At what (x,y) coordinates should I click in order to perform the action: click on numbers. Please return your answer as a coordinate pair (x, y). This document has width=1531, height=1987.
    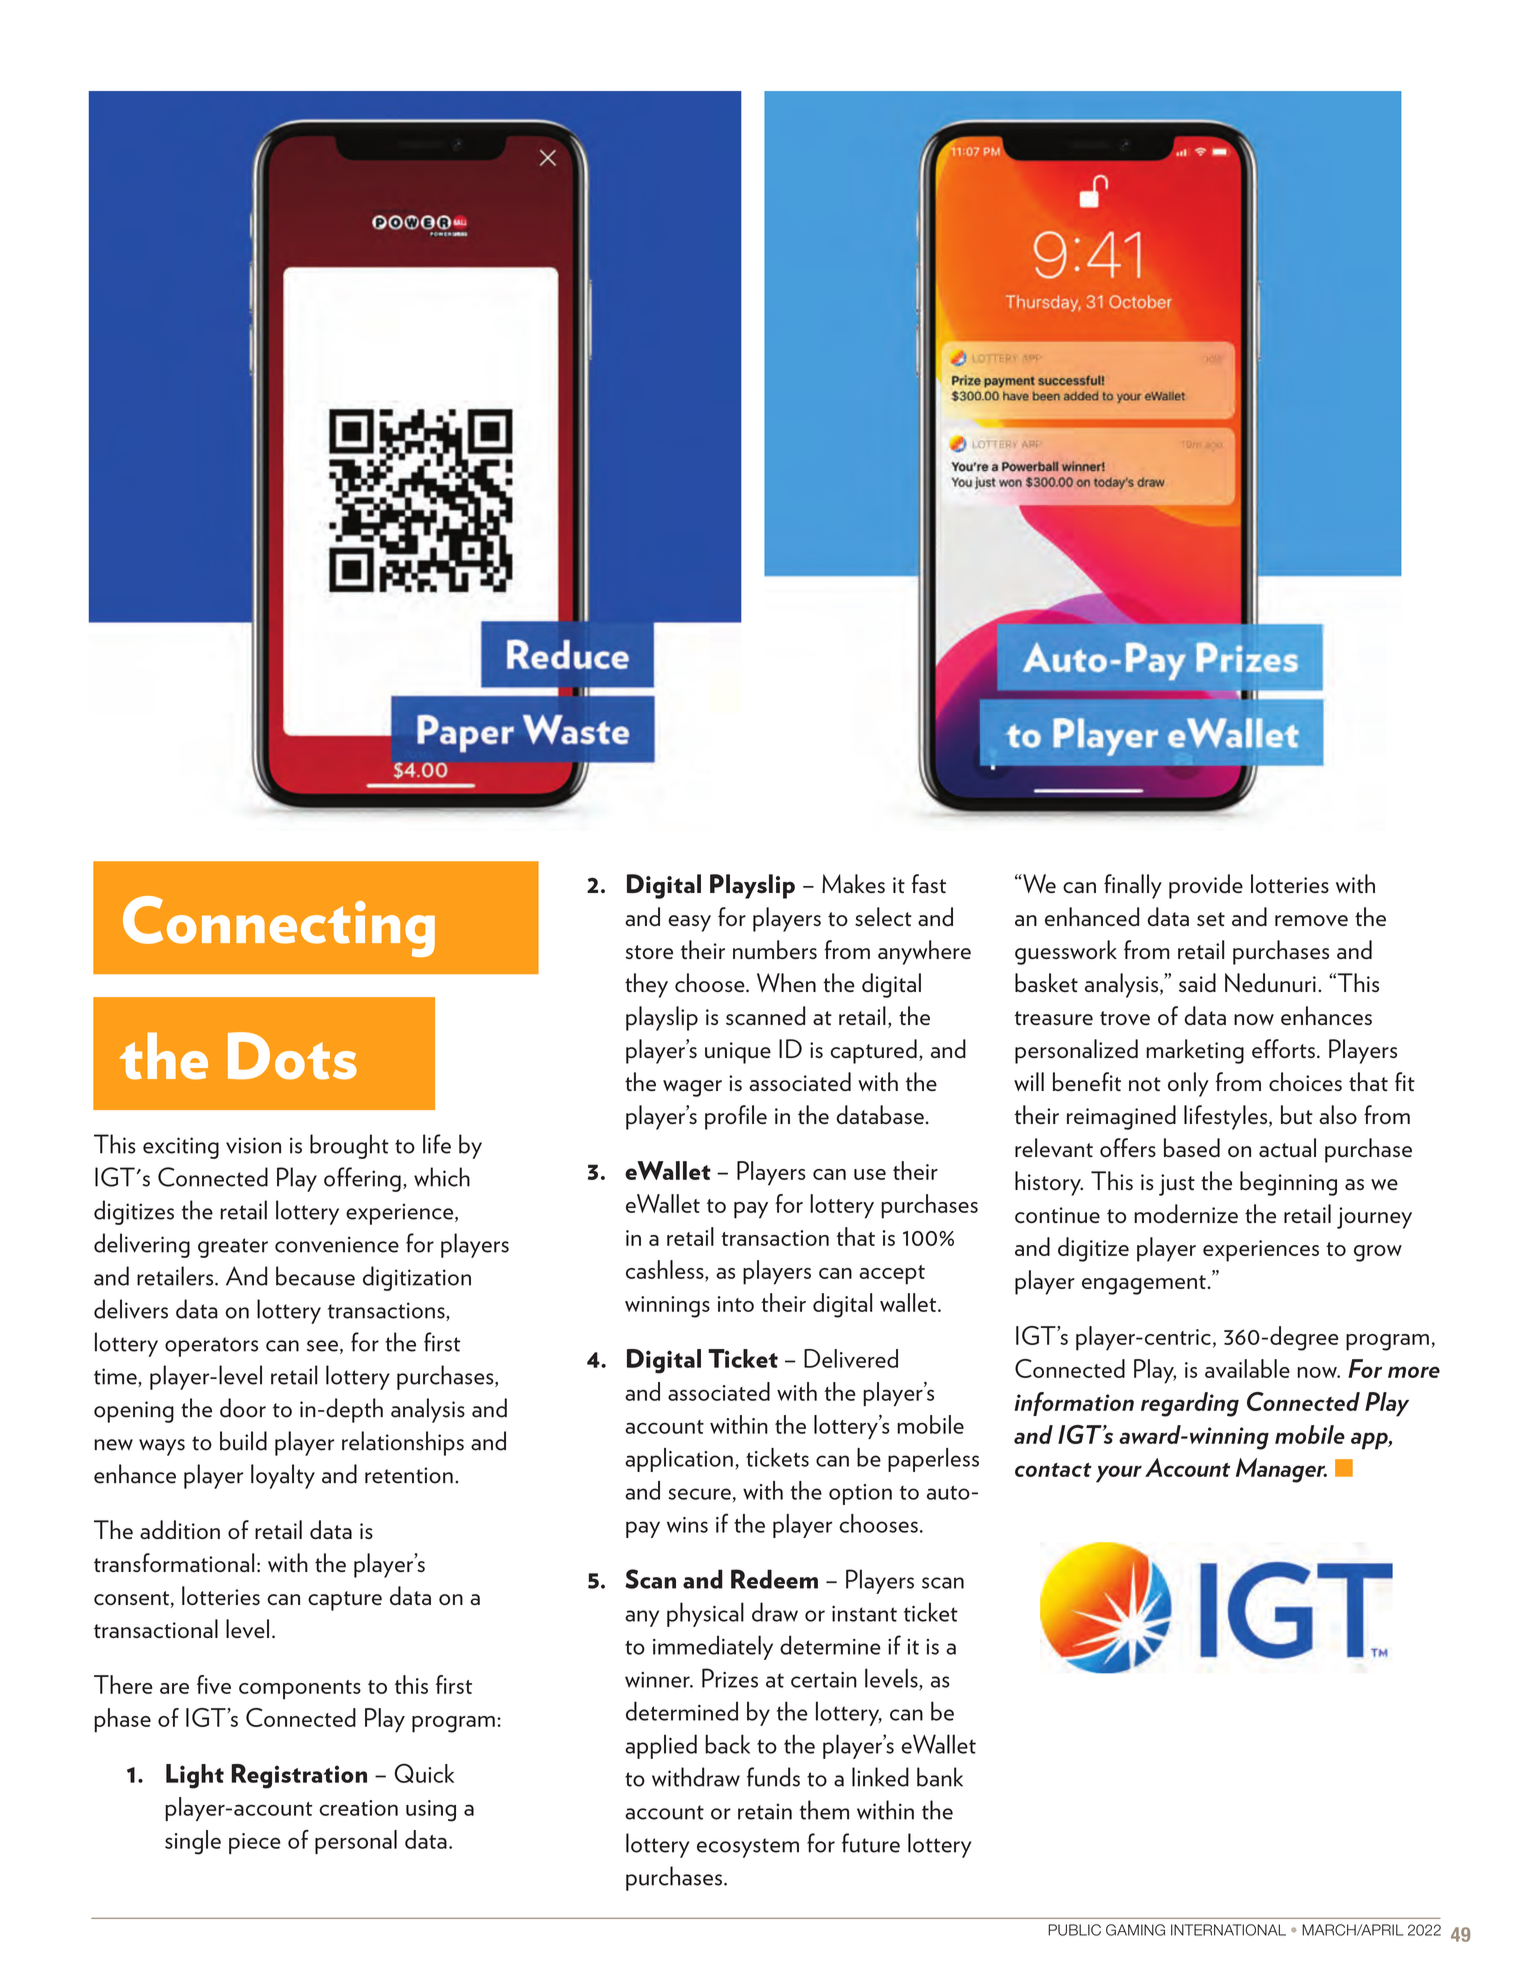
    Looking at the image, I should click on (775, 949).
